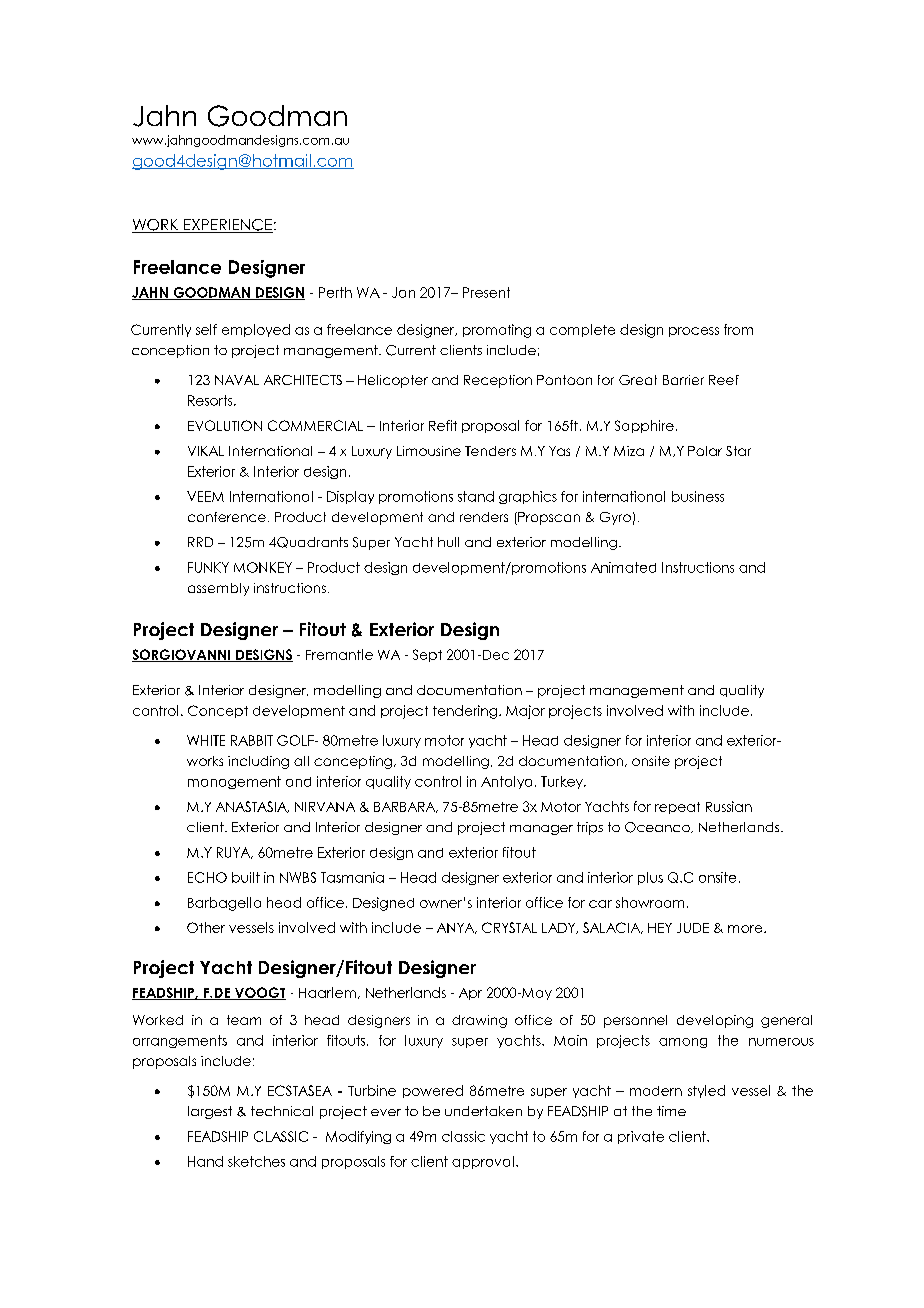  I want to click on WHITE, so click(206, 740).
